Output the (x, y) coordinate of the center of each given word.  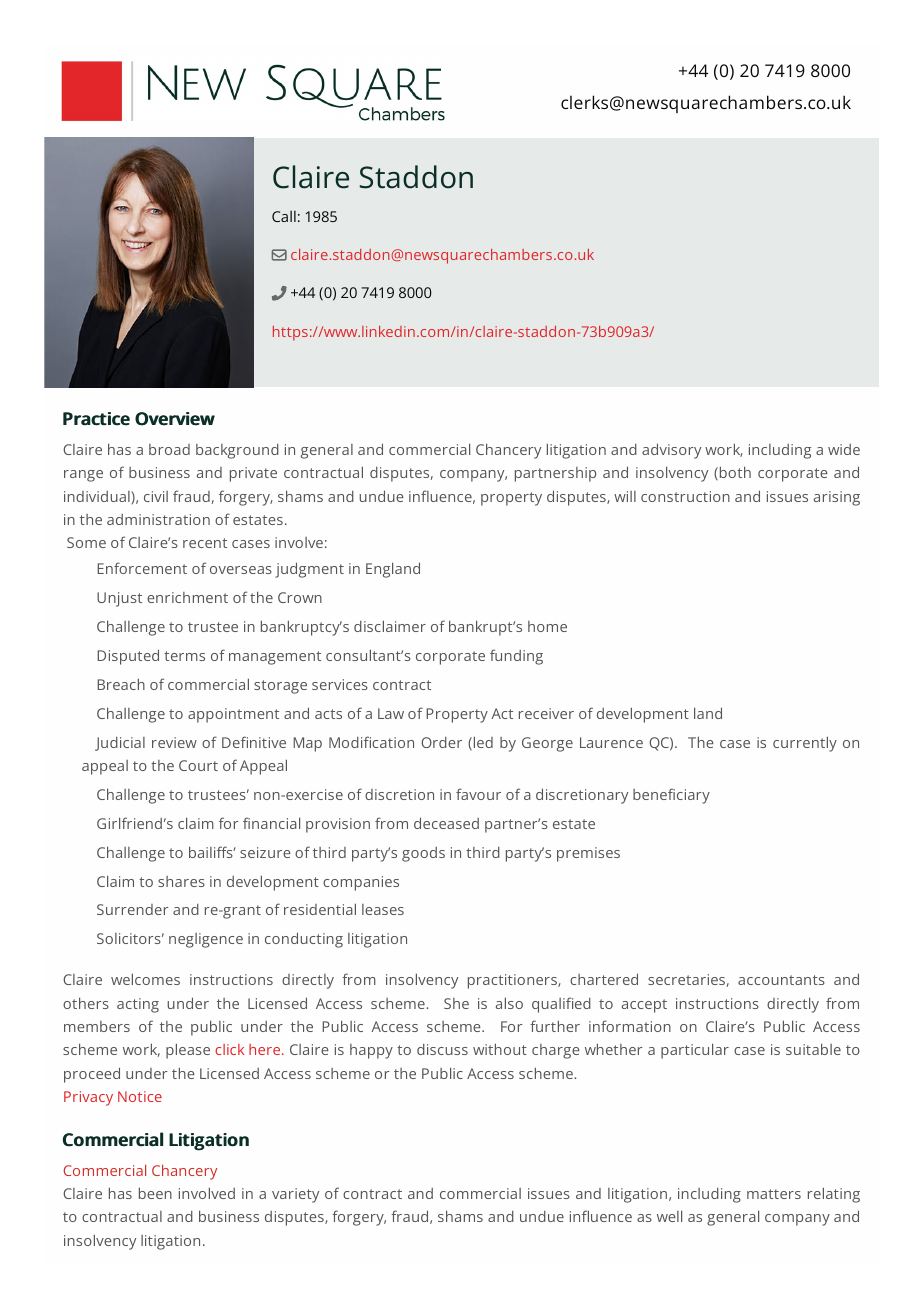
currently (805, 744)
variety (295, 1195)
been (155, 1193)
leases (383, 909)
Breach (121, 684)
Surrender (132, 909)
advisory (671, 451)
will (625, 496)
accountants (781, 980)
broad (169, 449)
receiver (546, 713)
